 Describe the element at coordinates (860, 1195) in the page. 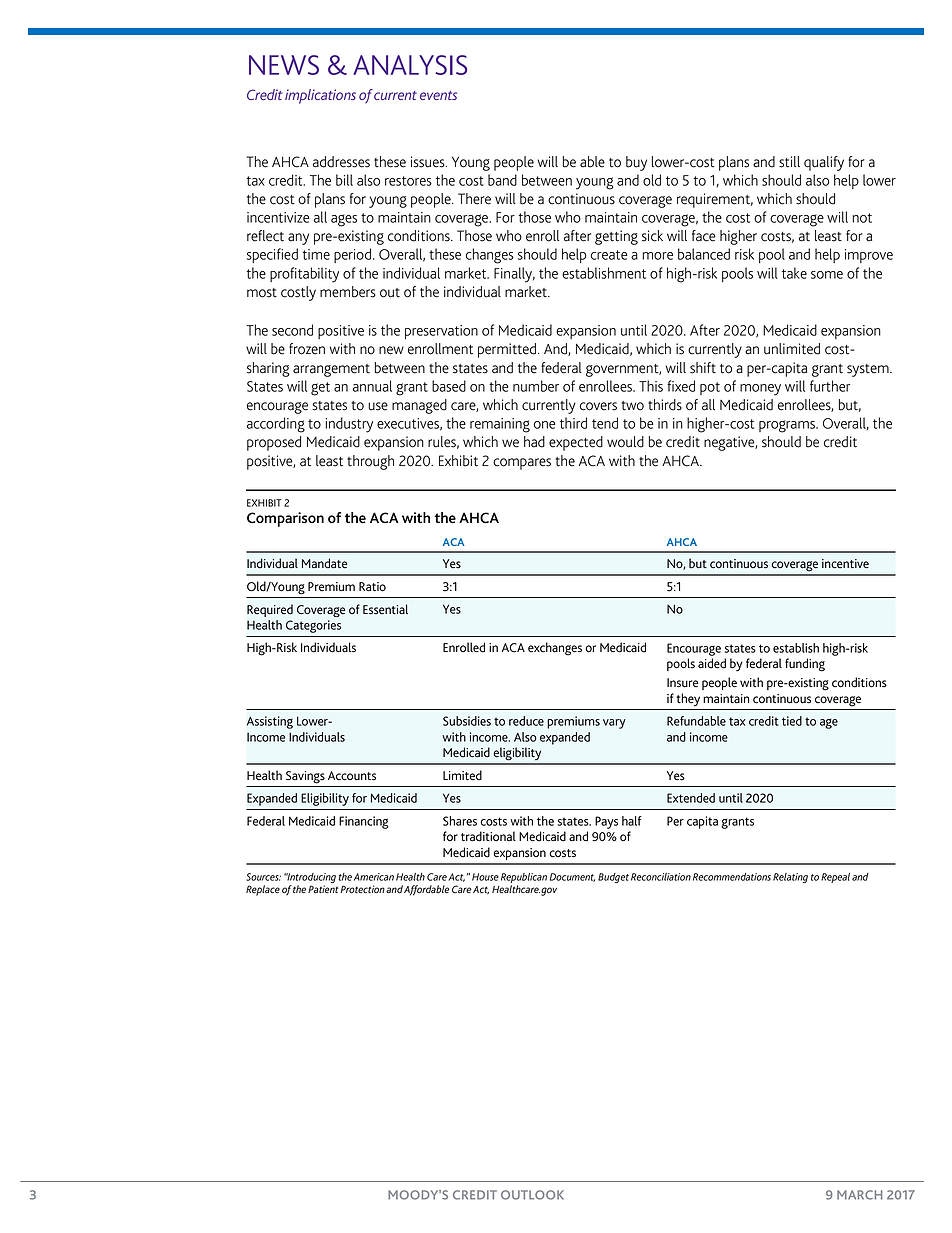

I see `MARCH` at that location.
